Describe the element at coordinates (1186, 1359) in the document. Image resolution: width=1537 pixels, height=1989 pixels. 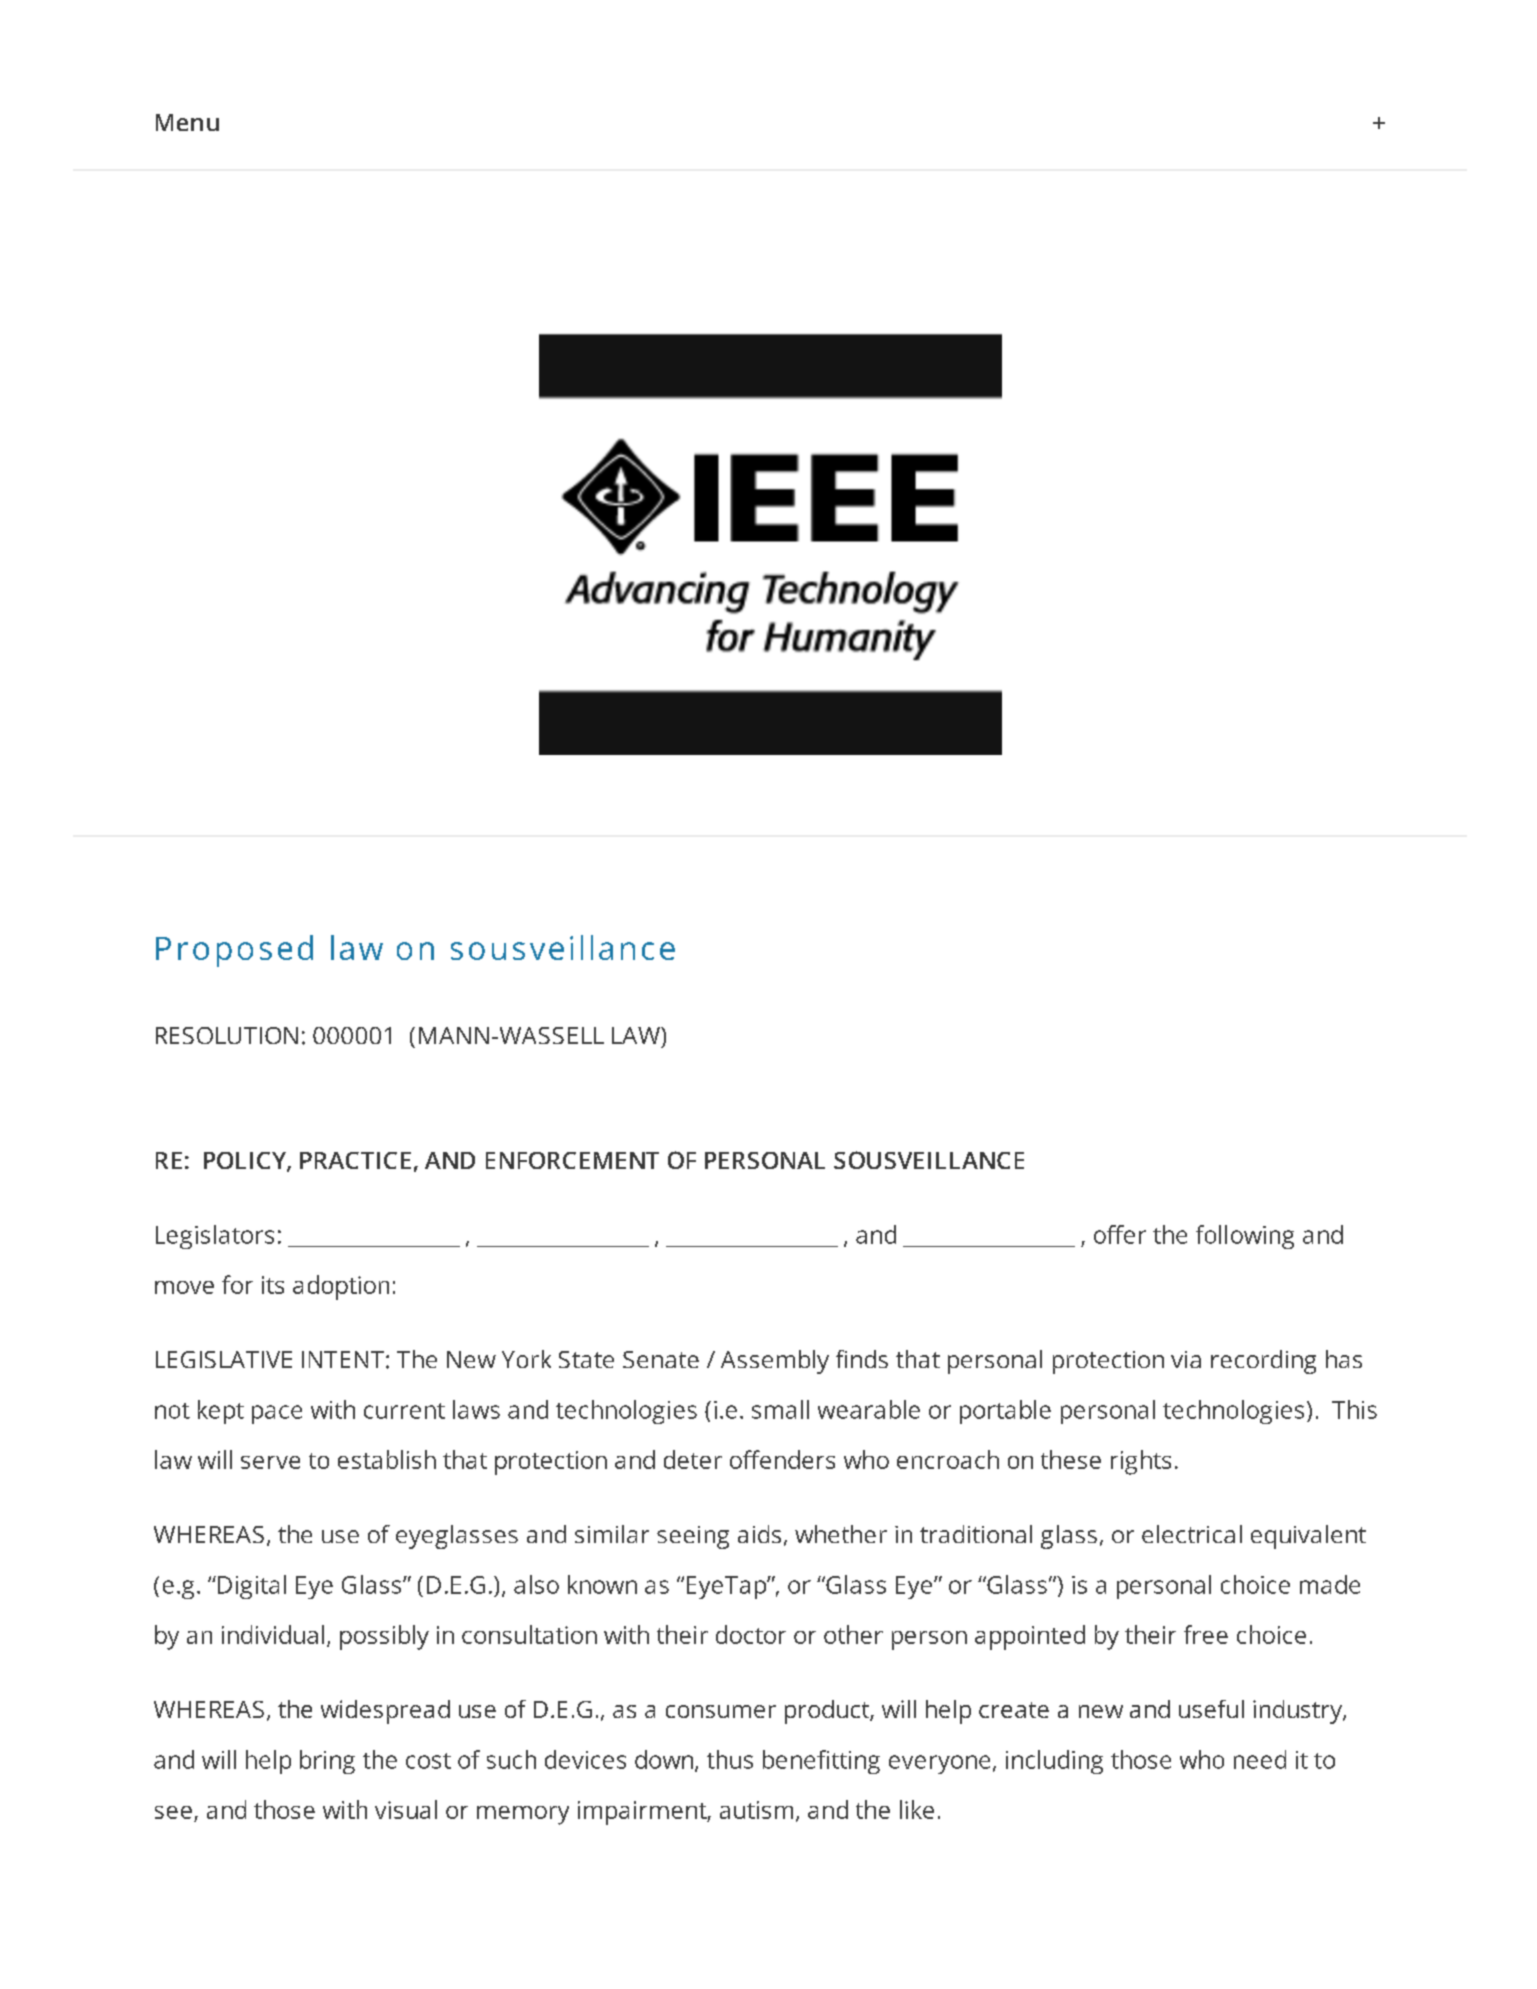
I see `via` at that location.
